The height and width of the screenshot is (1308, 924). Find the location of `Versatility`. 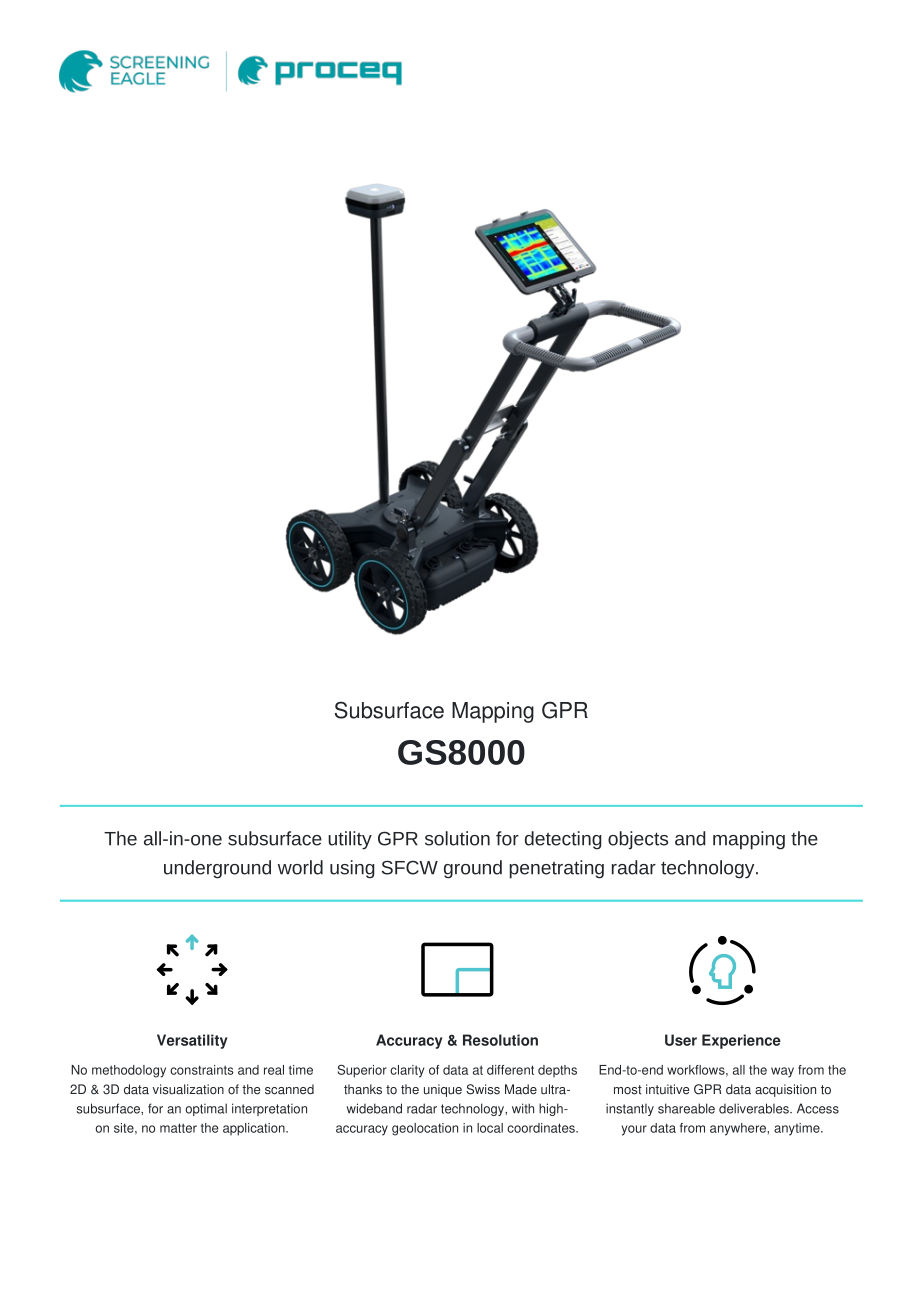

Versatility is located at coordinates (192, 1041).
